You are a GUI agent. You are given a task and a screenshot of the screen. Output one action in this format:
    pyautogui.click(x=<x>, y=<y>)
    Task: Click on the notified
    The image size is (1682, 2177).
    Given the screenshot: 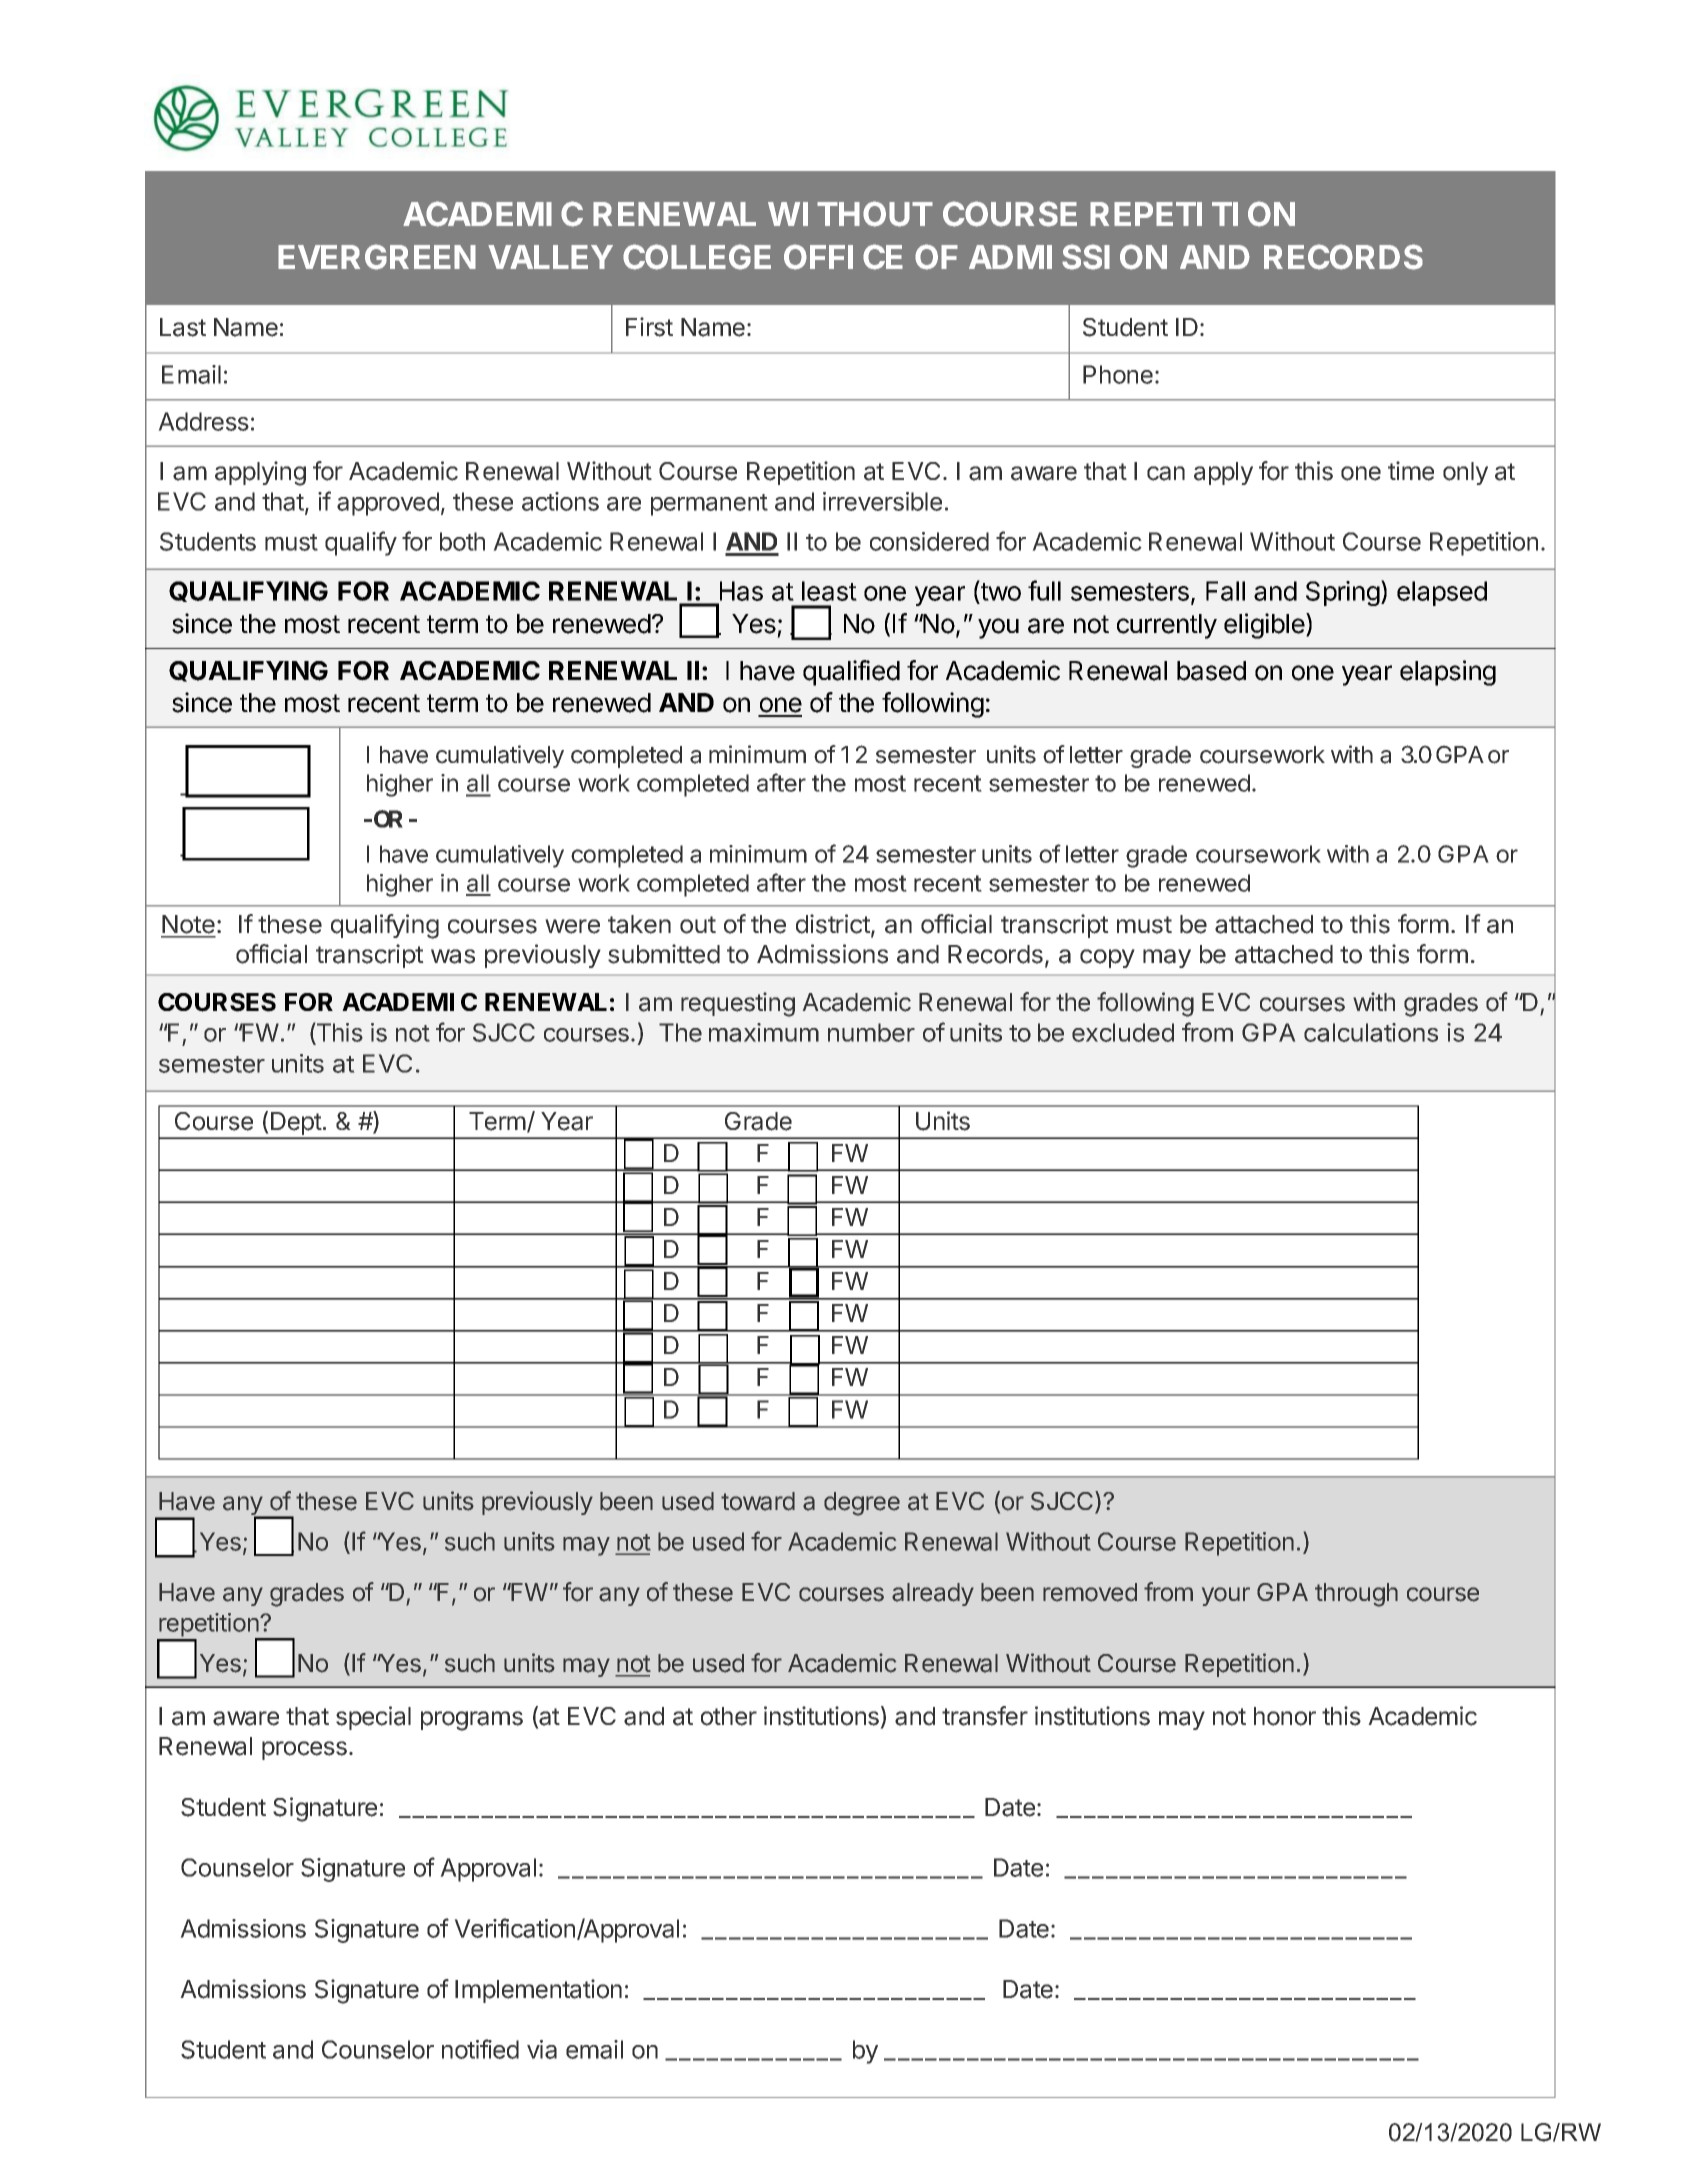 What is the action you would take?
    pyautogui.click(x=480, y=2049)
